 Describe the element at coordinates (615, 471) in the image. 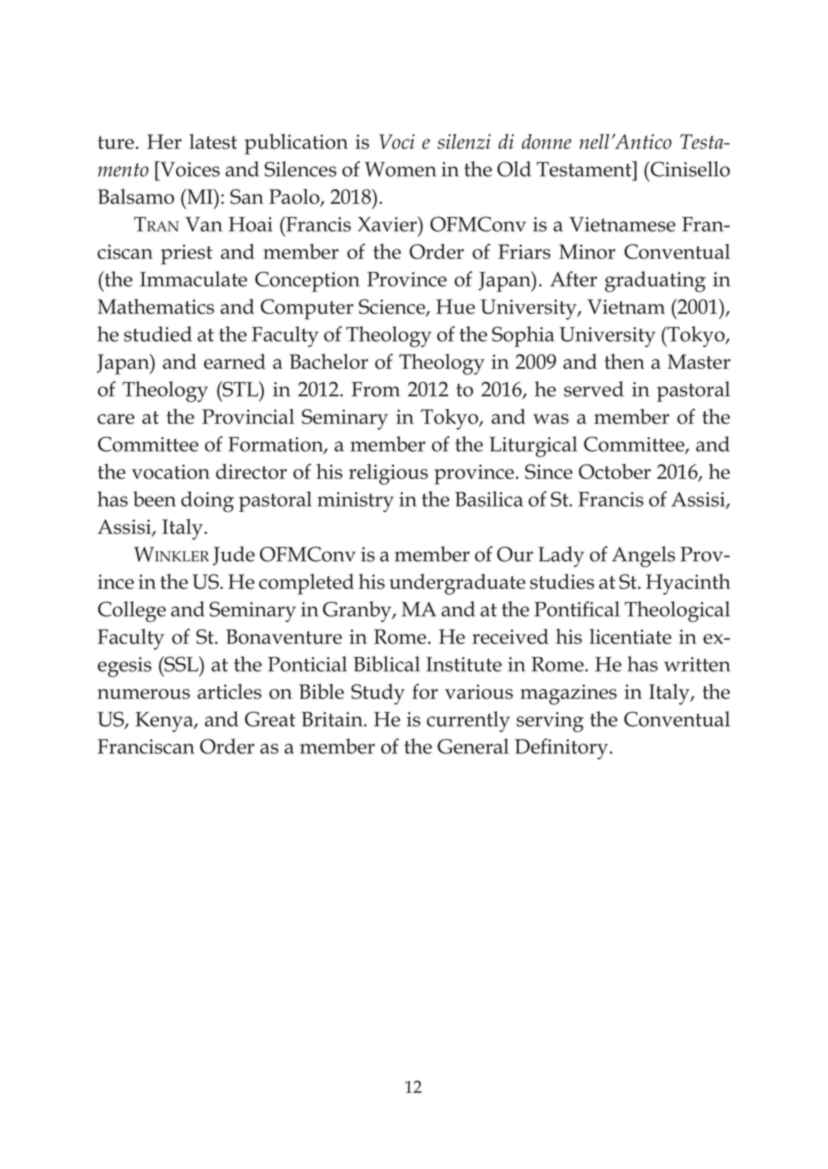

I see `October` at that location.
